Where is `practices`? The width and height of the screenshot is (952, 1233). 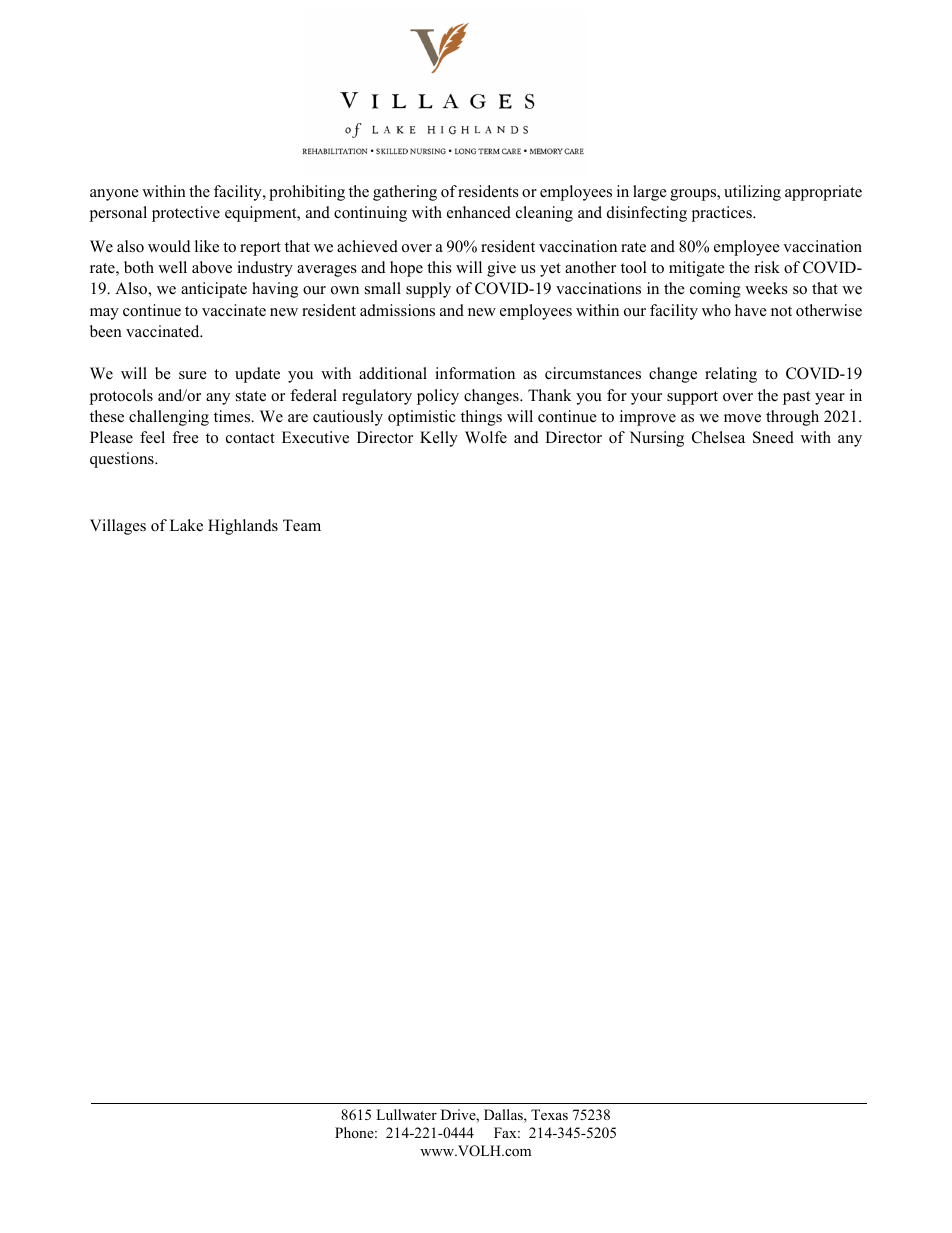
practices is located at coordinates (723, 214).
